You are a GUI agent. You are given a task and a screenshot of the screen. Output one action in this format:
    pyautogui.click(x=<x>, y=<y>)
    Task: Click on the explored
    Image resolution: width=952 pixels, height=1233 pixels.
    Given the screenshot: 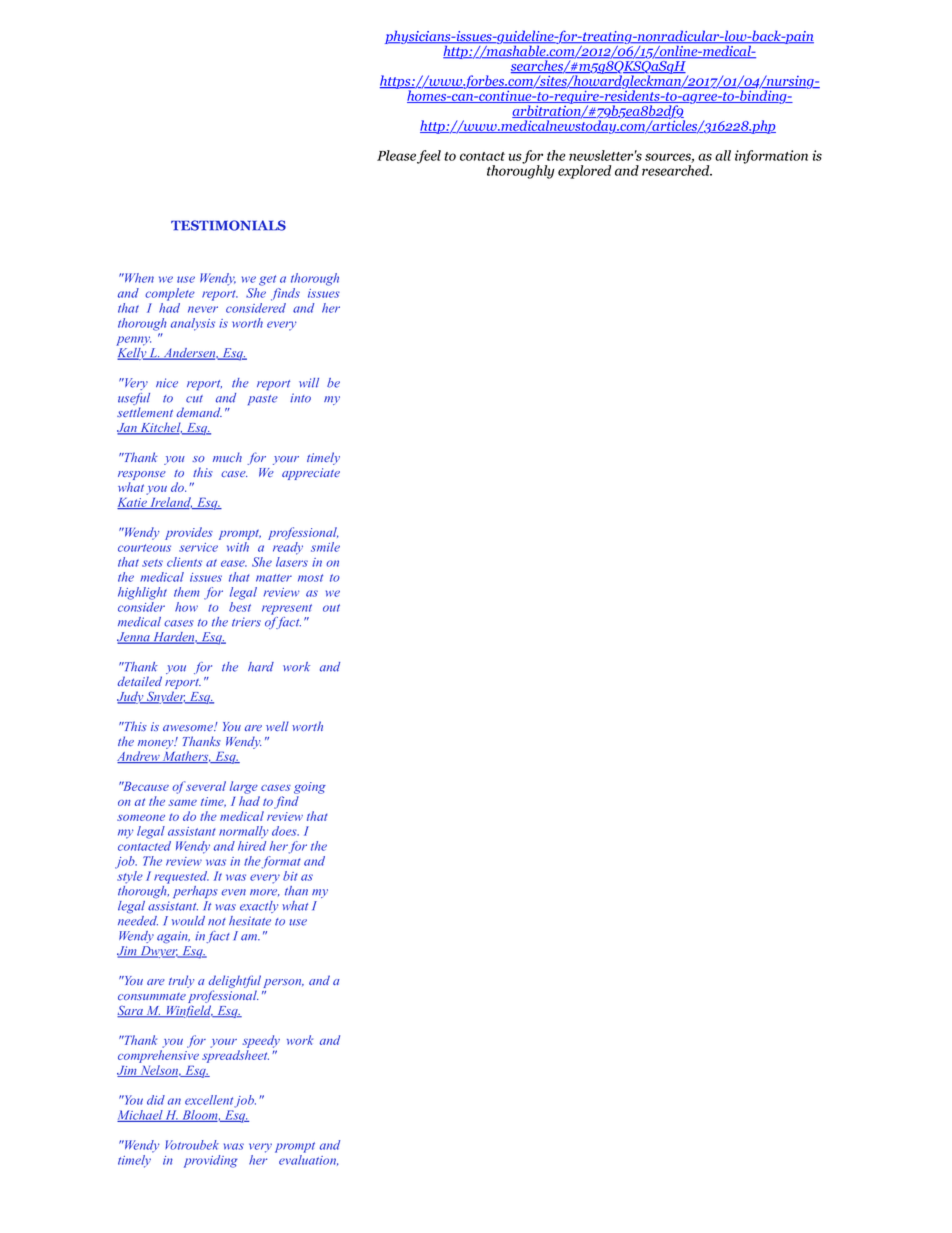 What is the action you would take?
    pyautogui.click(x=584, y=172)
